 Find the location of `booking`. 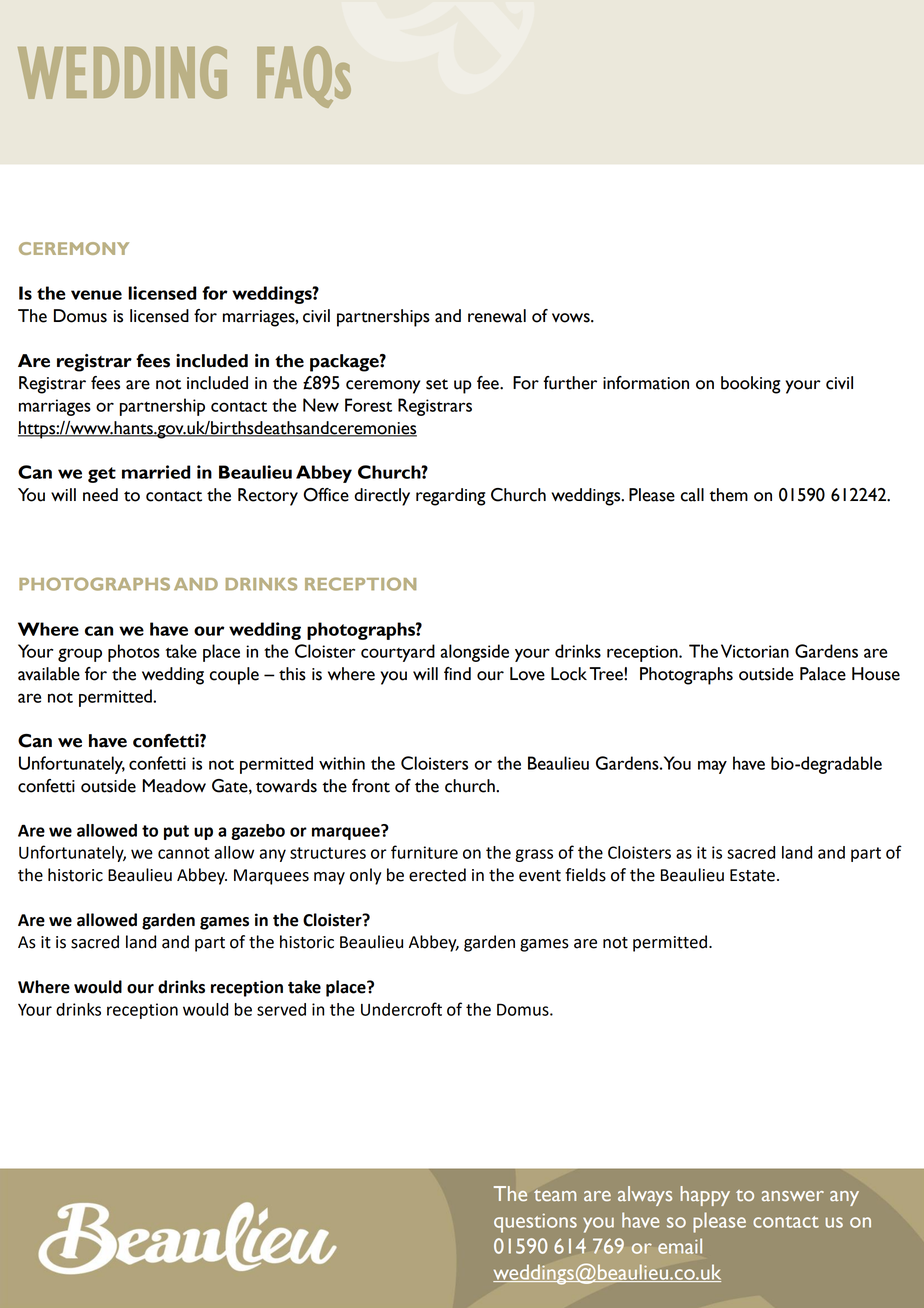

booking is located at coordinates (750, 385).
